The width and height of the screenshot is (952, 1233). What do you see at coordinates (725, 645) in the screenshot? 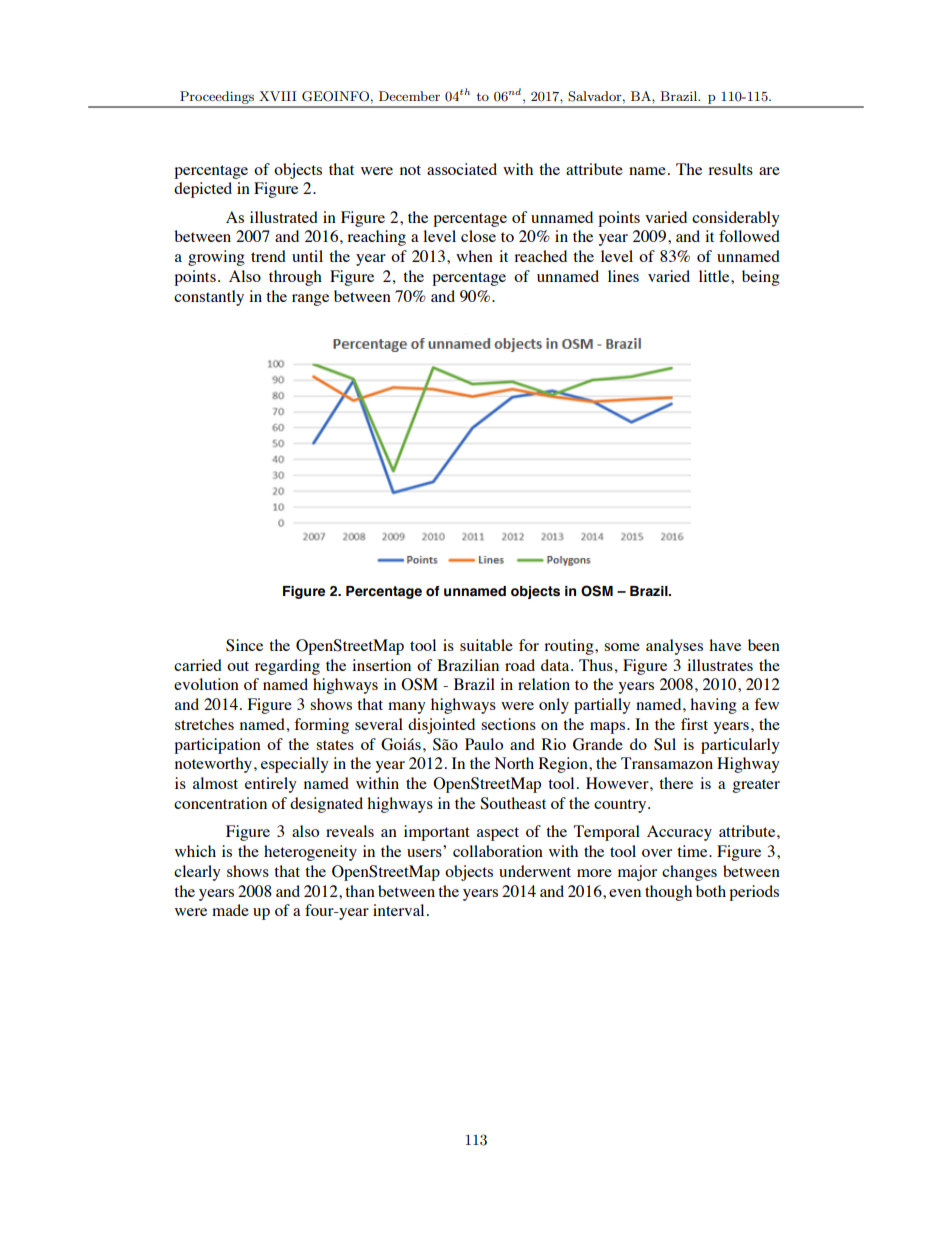
I see `have` at bounding box center [725, 645].
